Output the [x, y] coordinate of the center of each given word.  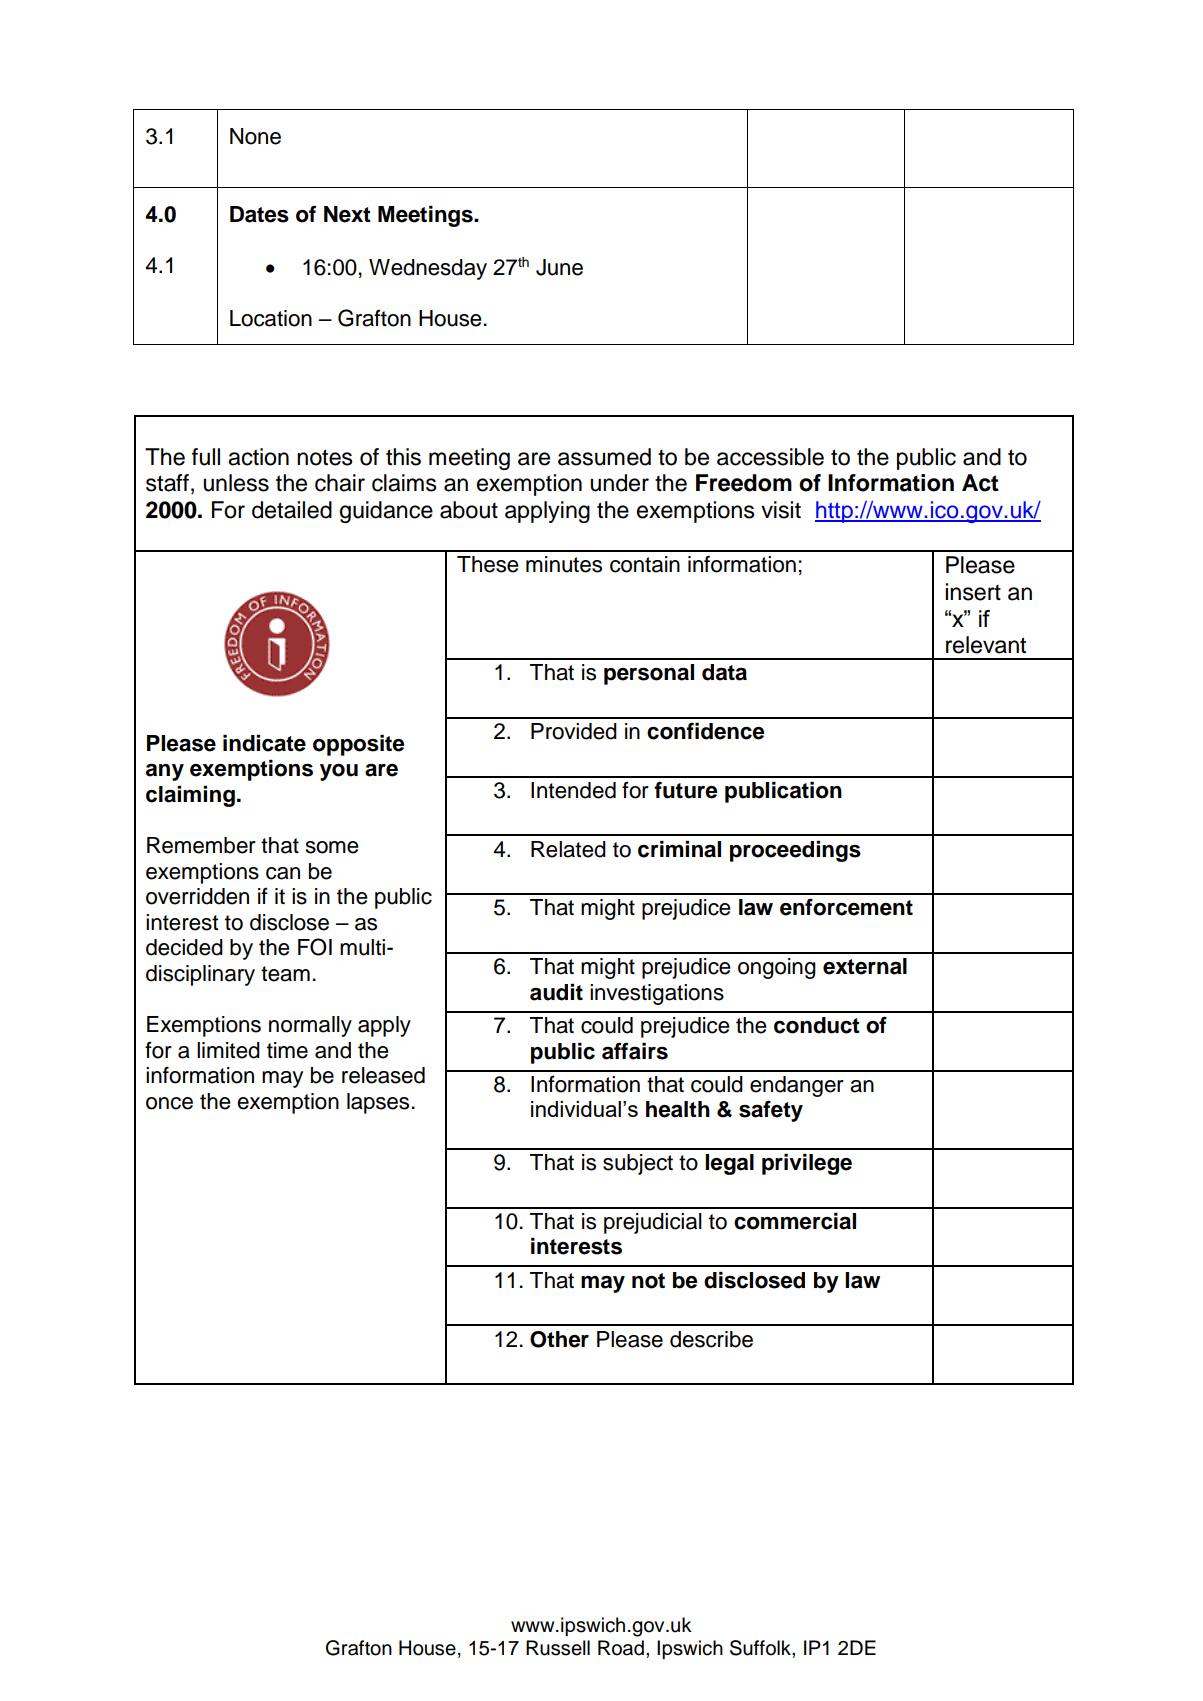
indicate [264, 743]
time [287, 1050]
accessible [770, 457]
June [559, 267]
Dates [259, 214]
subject [638, 1164]
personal [649, 674]
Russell [558, 1648]
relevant [986, 645]
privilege [807, 1164]
